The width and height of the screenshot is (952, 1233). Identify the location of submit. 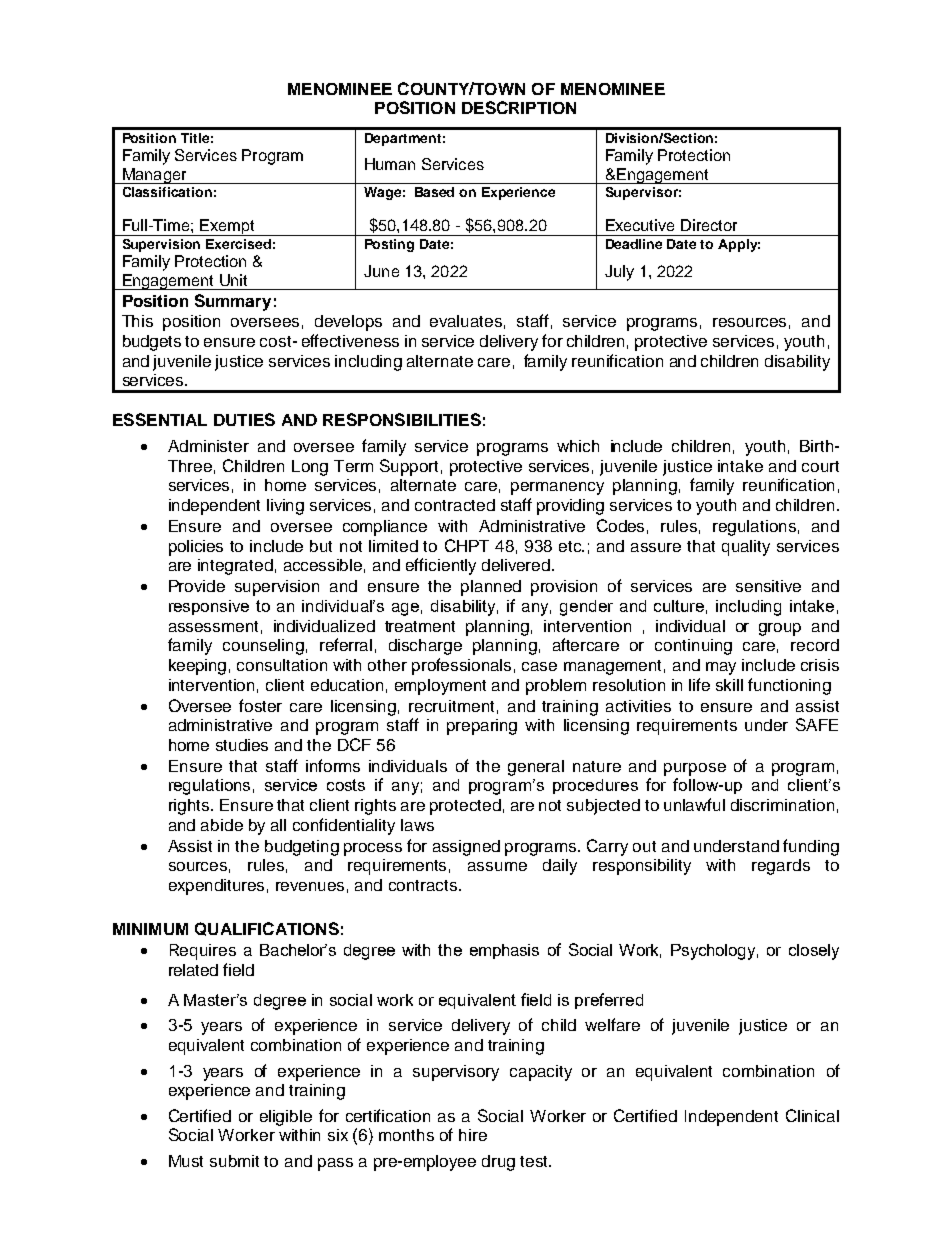
(234, 1161).
